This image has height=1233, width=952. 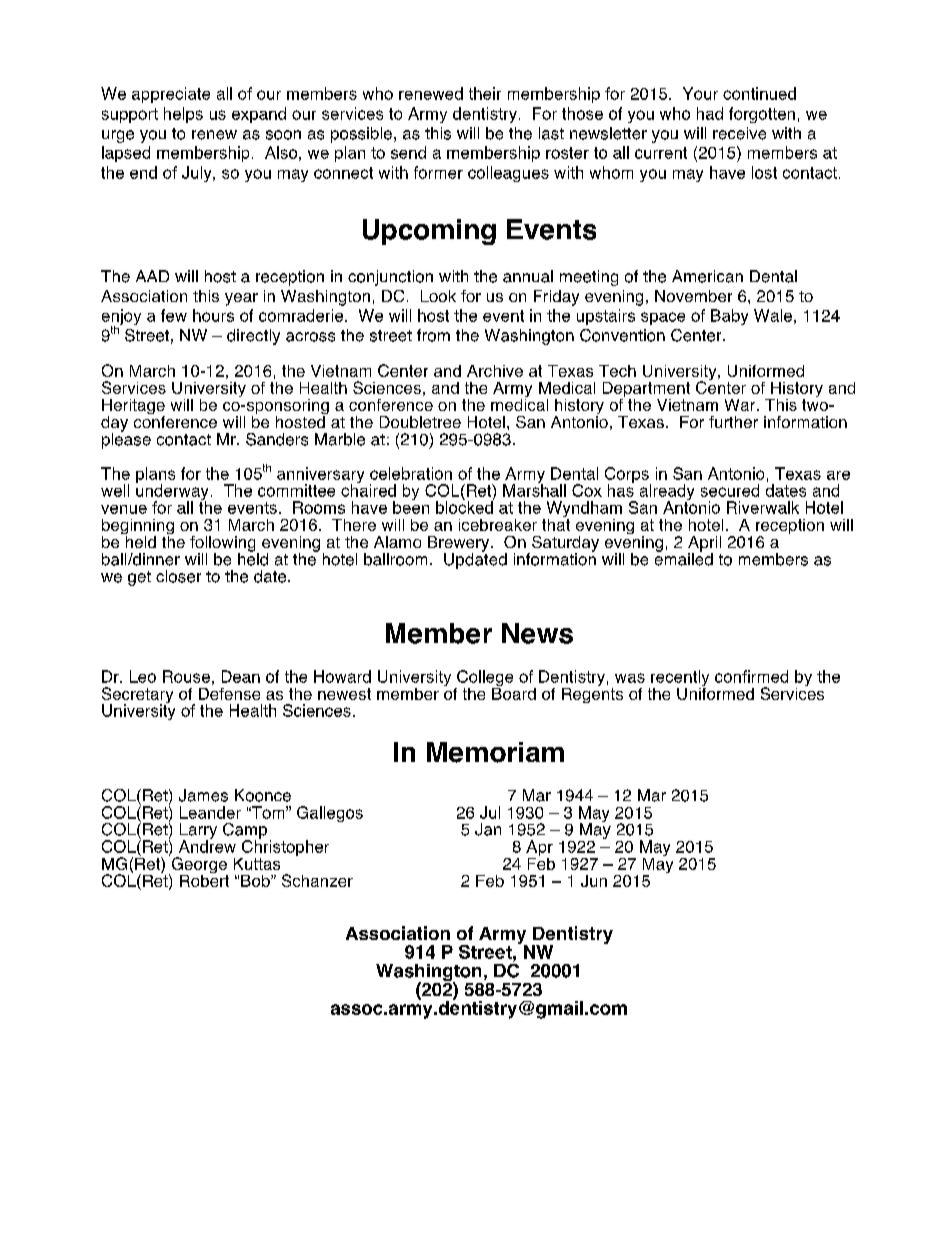 What do you see at coordinates (488, 829) in the image?
I see `Jan` at bounding box center [488, 829].
